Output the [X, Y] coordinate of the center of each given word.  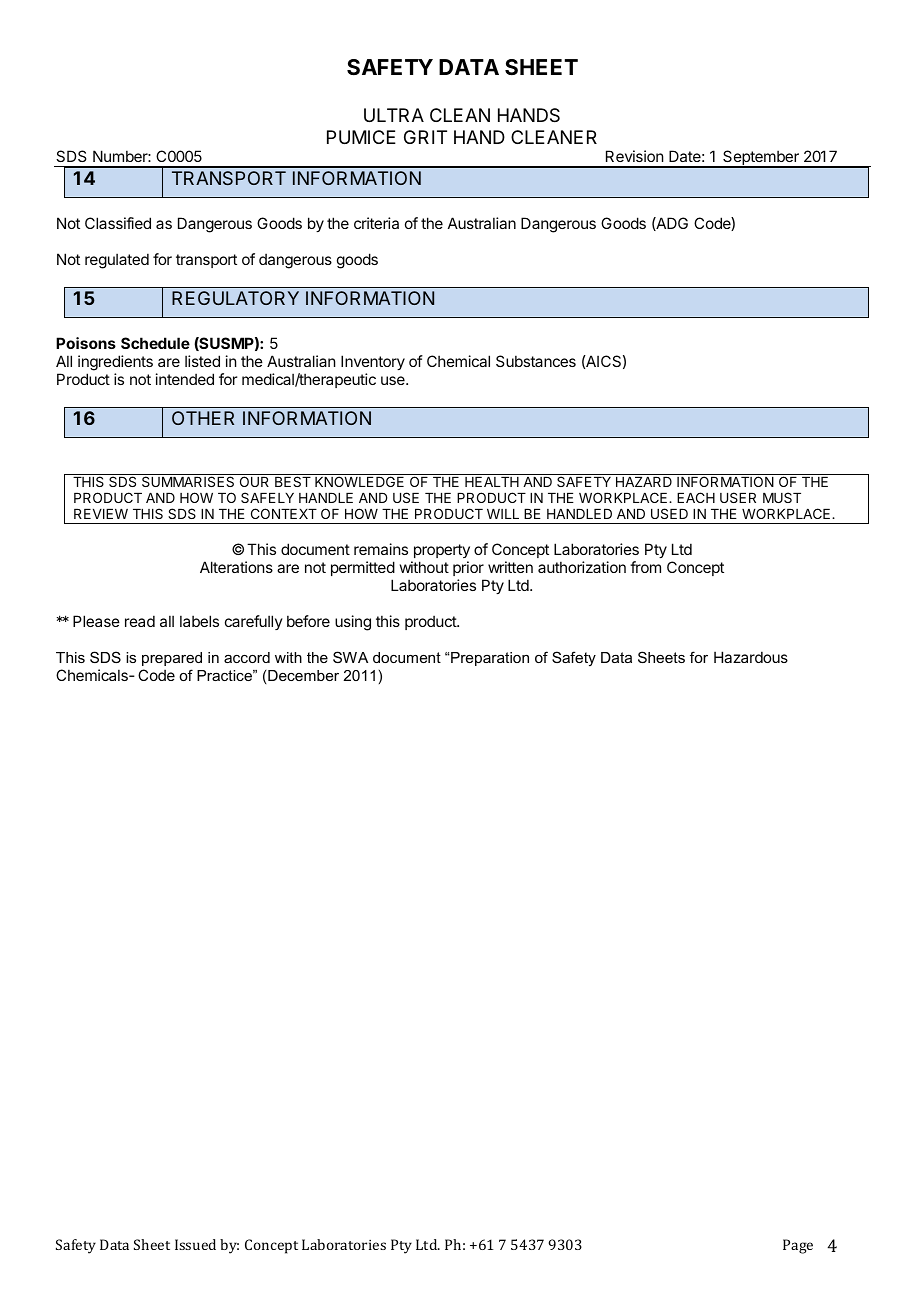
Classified [118, 223]
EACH [696, 497]
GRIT [425, 137]
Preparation [490, 659]
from [645, 567]
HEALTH [492, 482]
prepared [172, 659]
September [761, 159]
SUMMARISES [188, 481]
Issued [195, 1244]
